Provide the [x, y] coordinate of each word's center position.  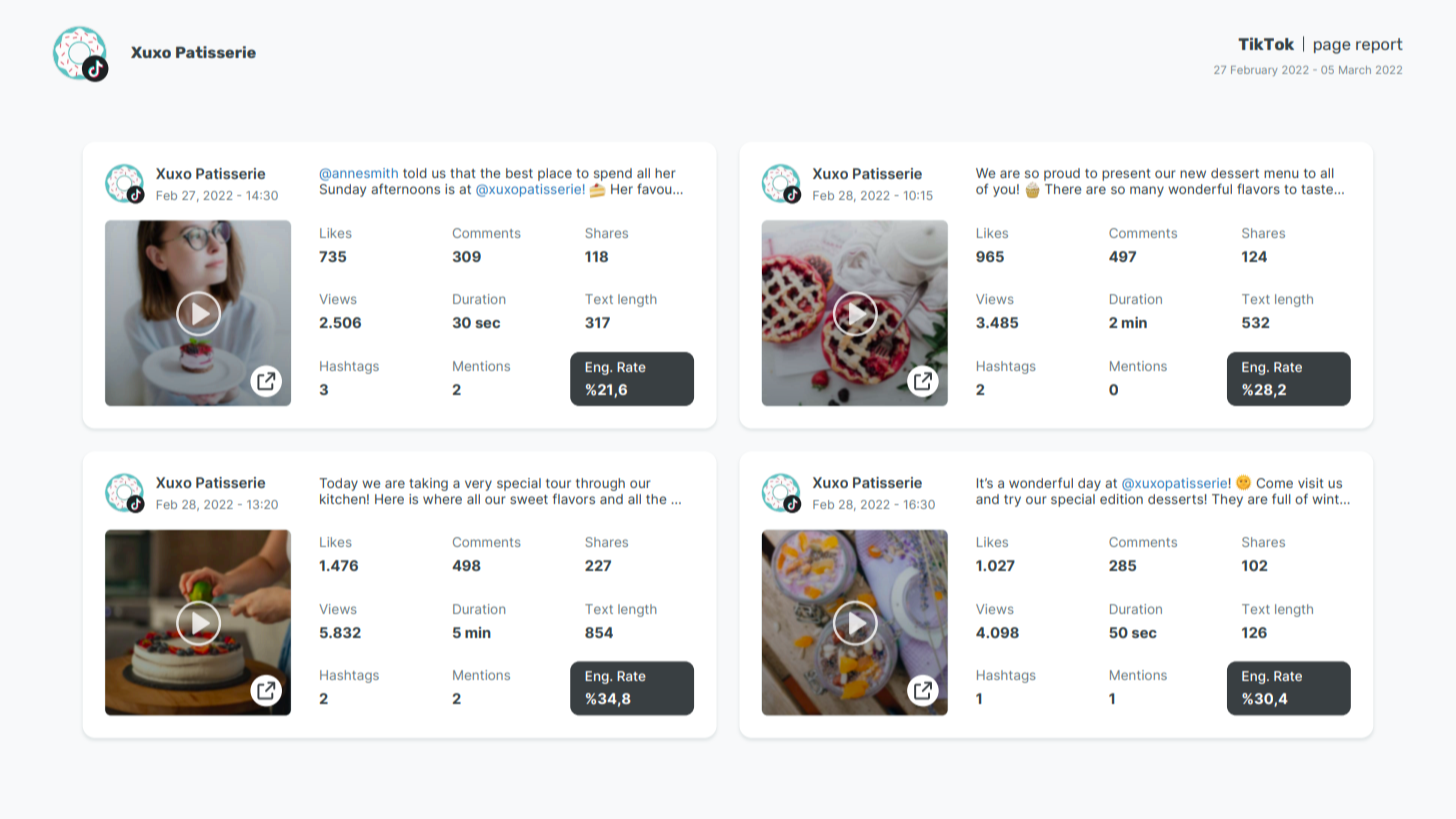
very [478, 485]
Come [1274, 483]
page [1332, 47]
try [1012, 501]
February [1254, 71]
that [463, 173]
